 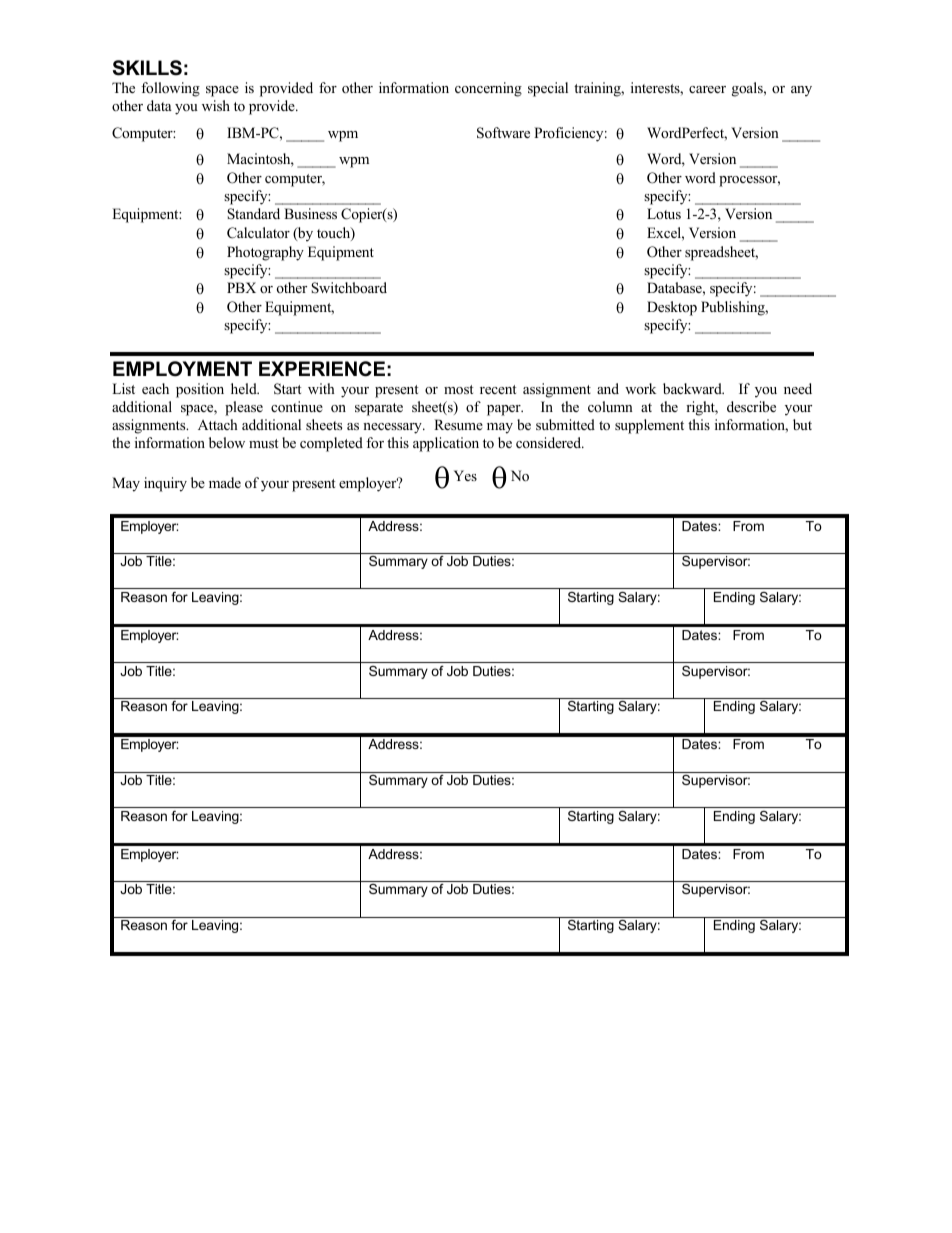 What do you see at coordinates (707, 89) in the image?
I see `career` at bounding box center [707, 89].
